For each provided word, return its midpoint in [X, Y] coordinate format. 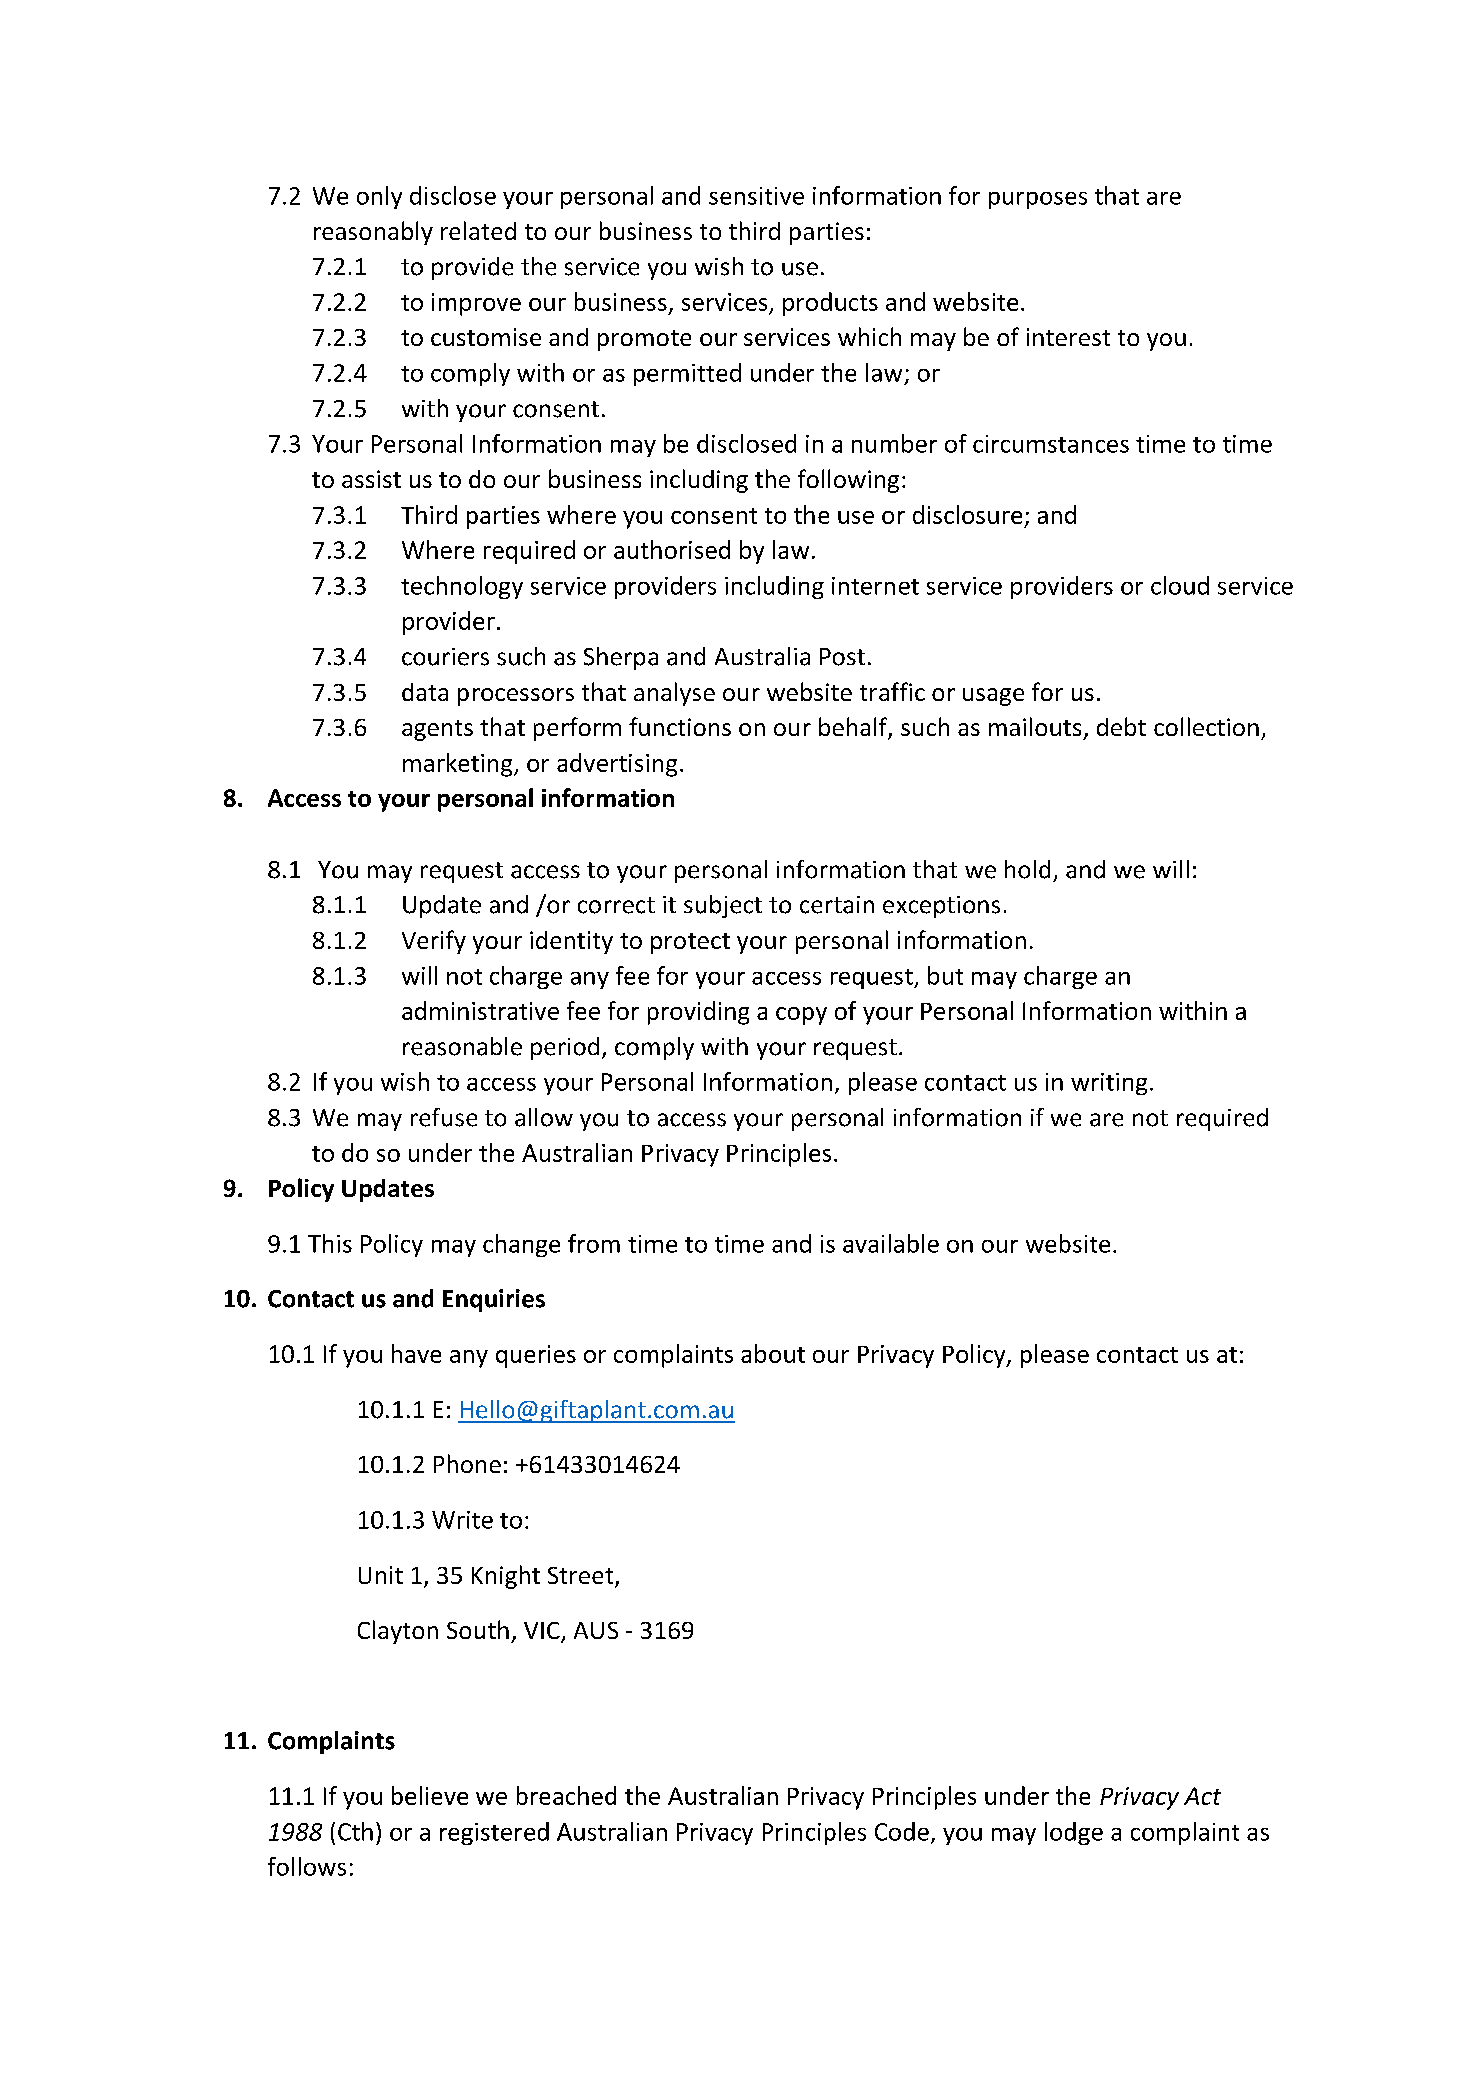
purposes [1038, 200]
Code [902, 1831]
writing [1109, 1084]
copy [801, 1016]
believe [430, 1795]
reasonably [373, 233]
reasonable [462, 1046]
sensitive [756, 196]
